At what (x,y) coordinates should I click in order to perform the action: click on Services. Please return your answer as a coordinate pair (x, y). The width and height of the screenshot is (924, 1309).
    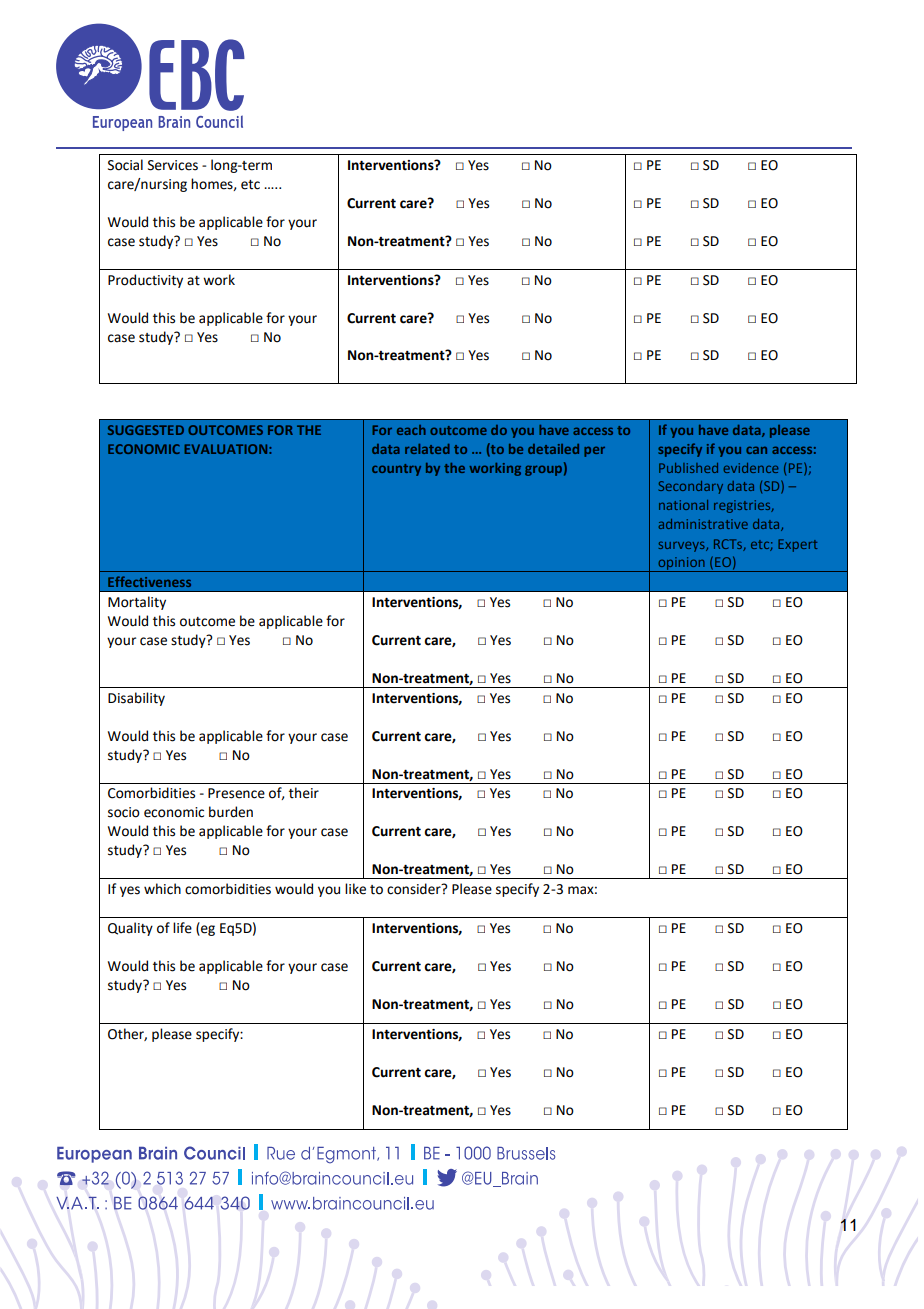
    Looking at the image, I should click on (173, 165).
